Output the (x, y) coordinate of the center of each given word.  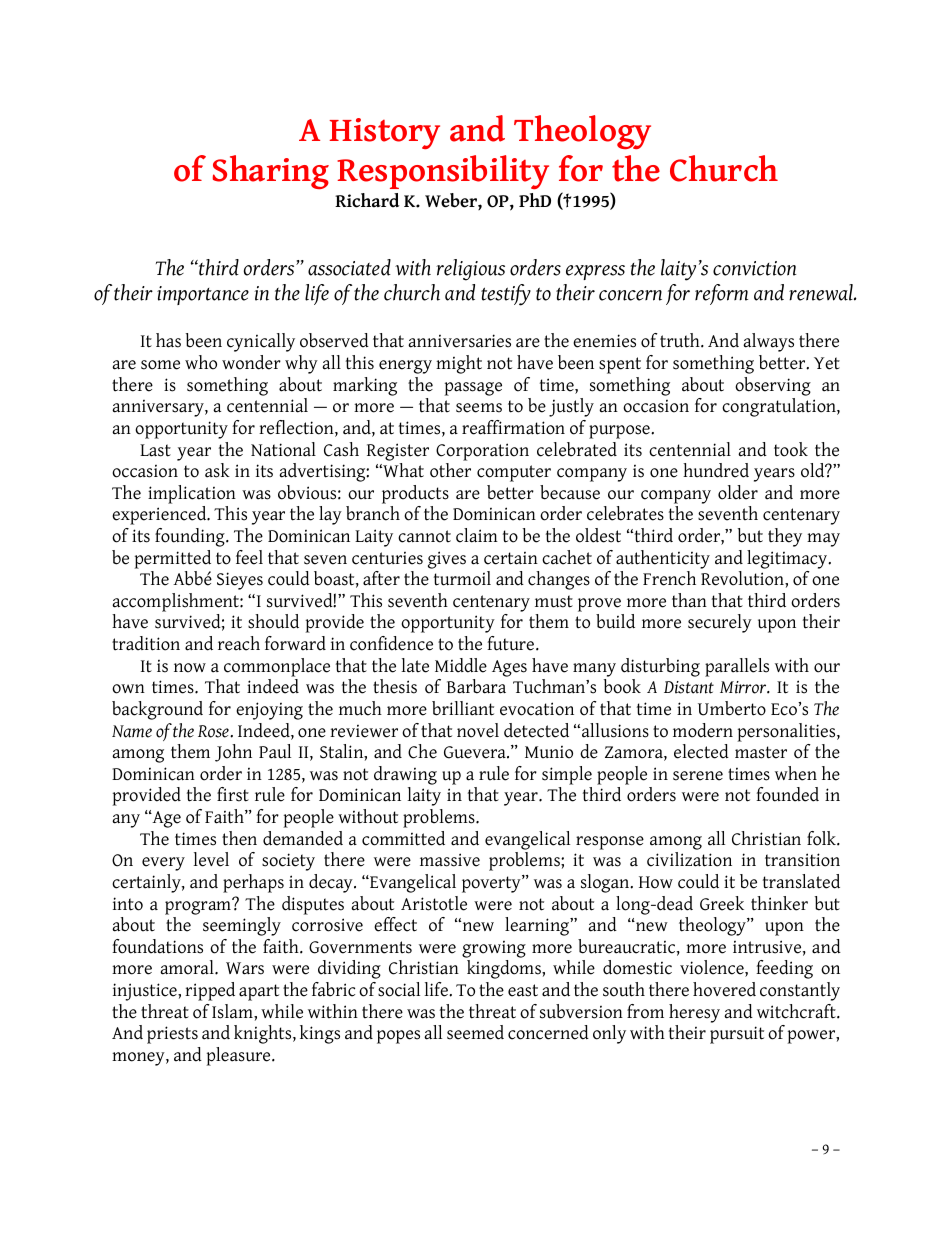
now (190, 668)
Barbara (476, 686)
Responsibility (443, 172)
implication (192, 494)
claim (477, 535)
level (211, 859)
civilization (689, 859)
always (768, 342)
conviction (755, 268)
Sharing (271, 172)
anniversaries (459, 341)
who (201, 362)
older (738, 492)
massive (450, 860)
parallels (737, 667)
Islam (233, 1011)
